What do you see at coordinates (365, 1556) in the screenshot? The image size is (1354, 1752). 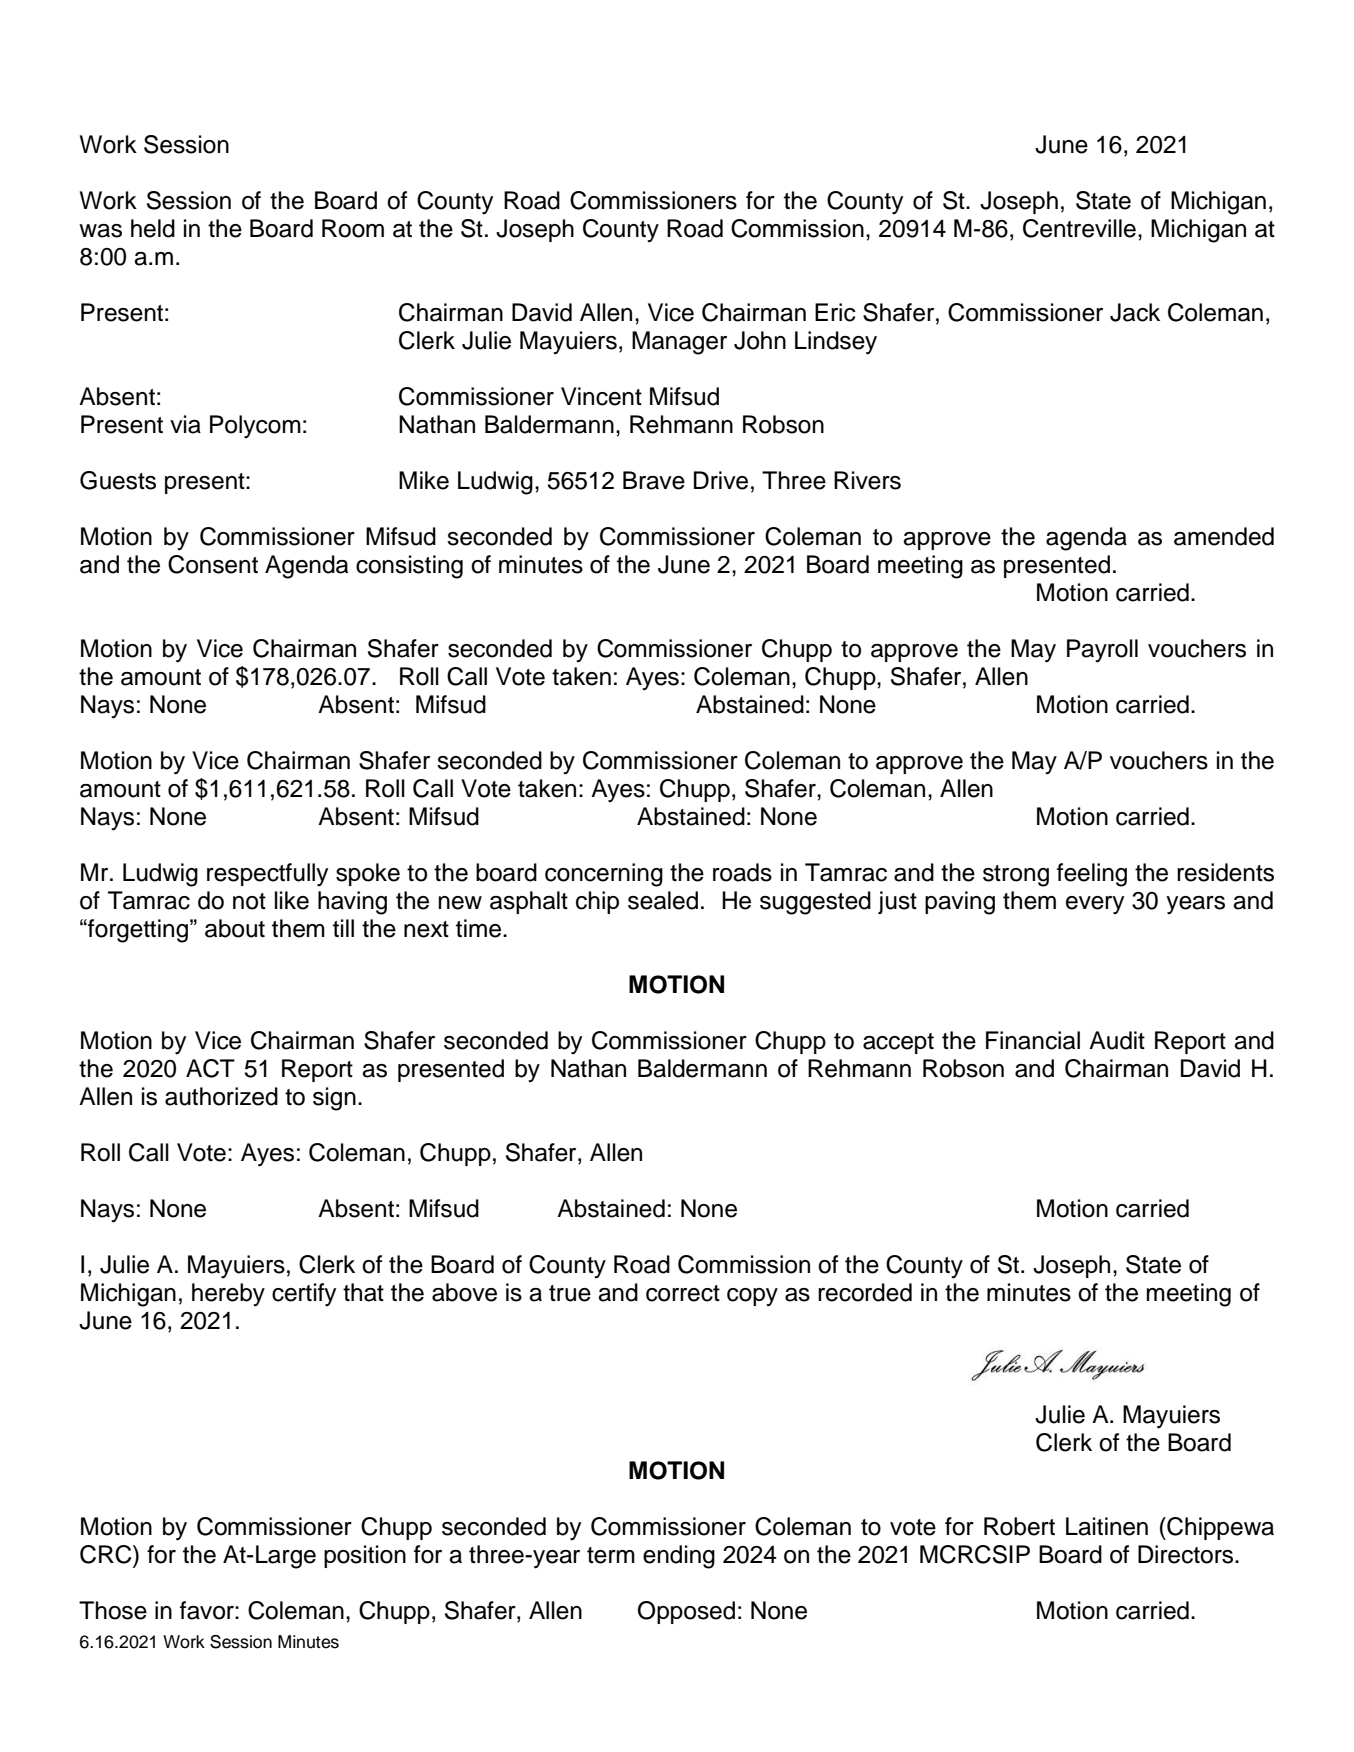 I see `position` at bounding box center [365, 1556].
